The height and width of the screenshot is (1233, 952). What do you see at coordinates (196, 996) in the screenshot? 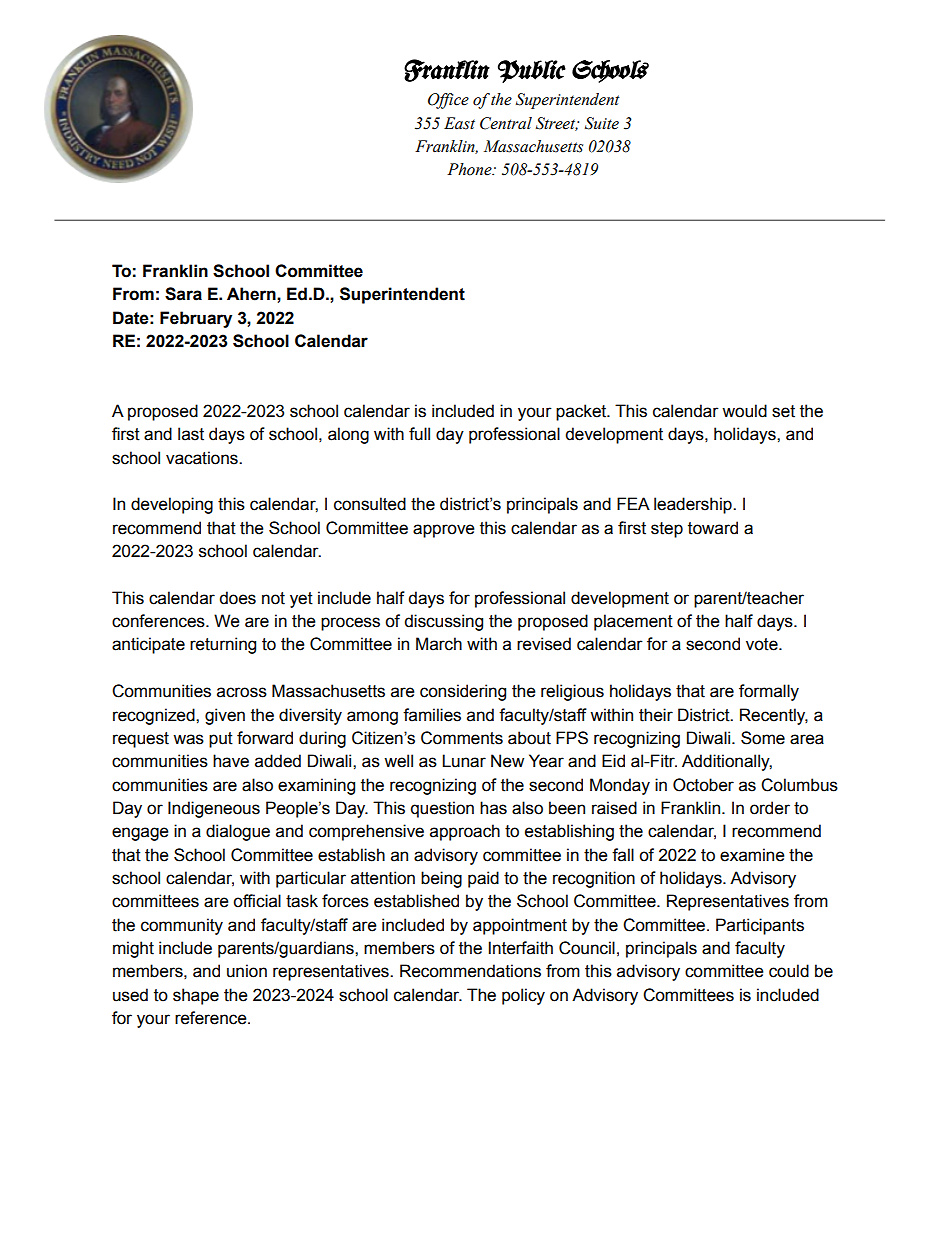
I see `shape` at bounding box center [196, 996].
